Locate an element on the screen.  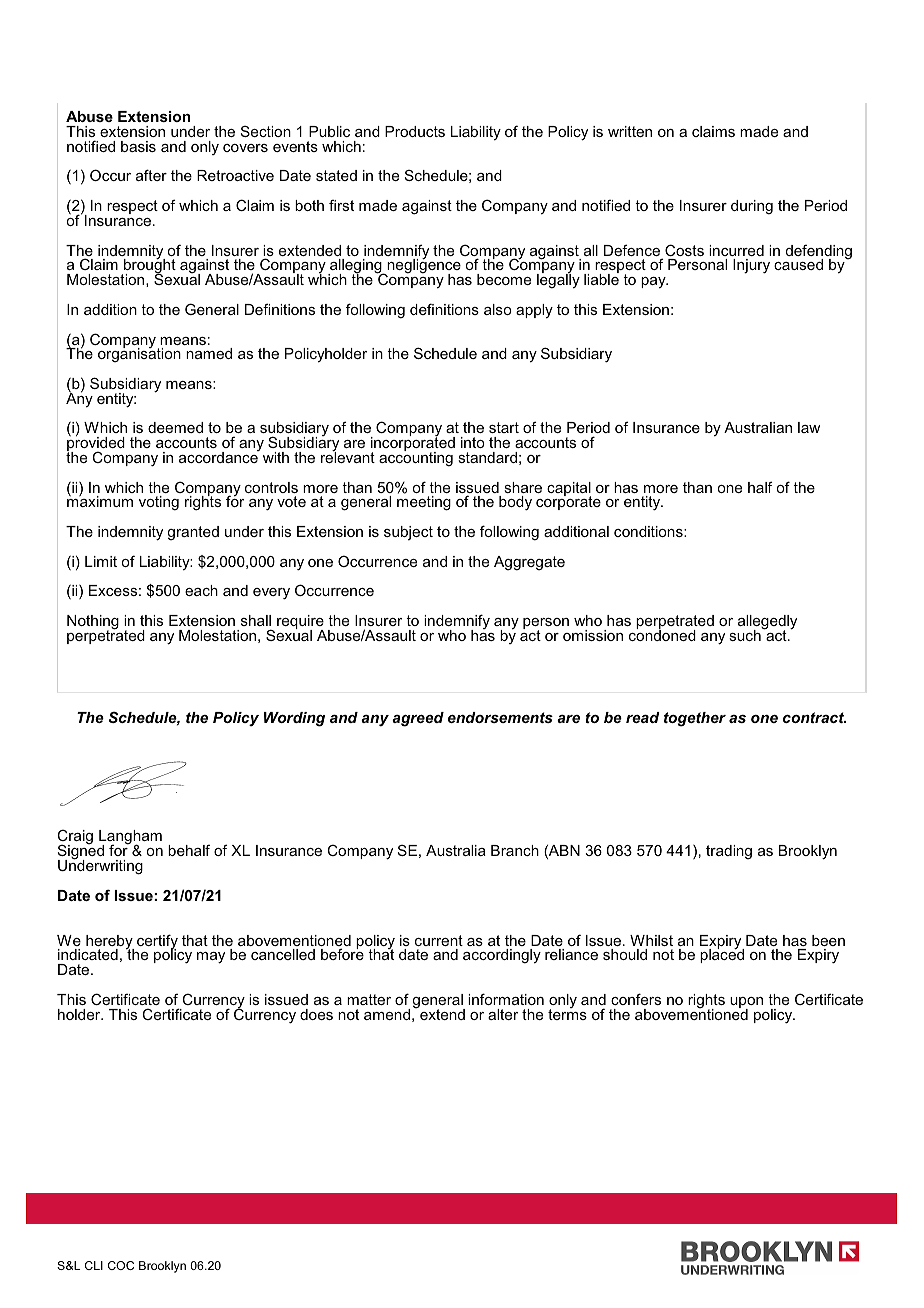
voting is located at coordinates (159, 503).
